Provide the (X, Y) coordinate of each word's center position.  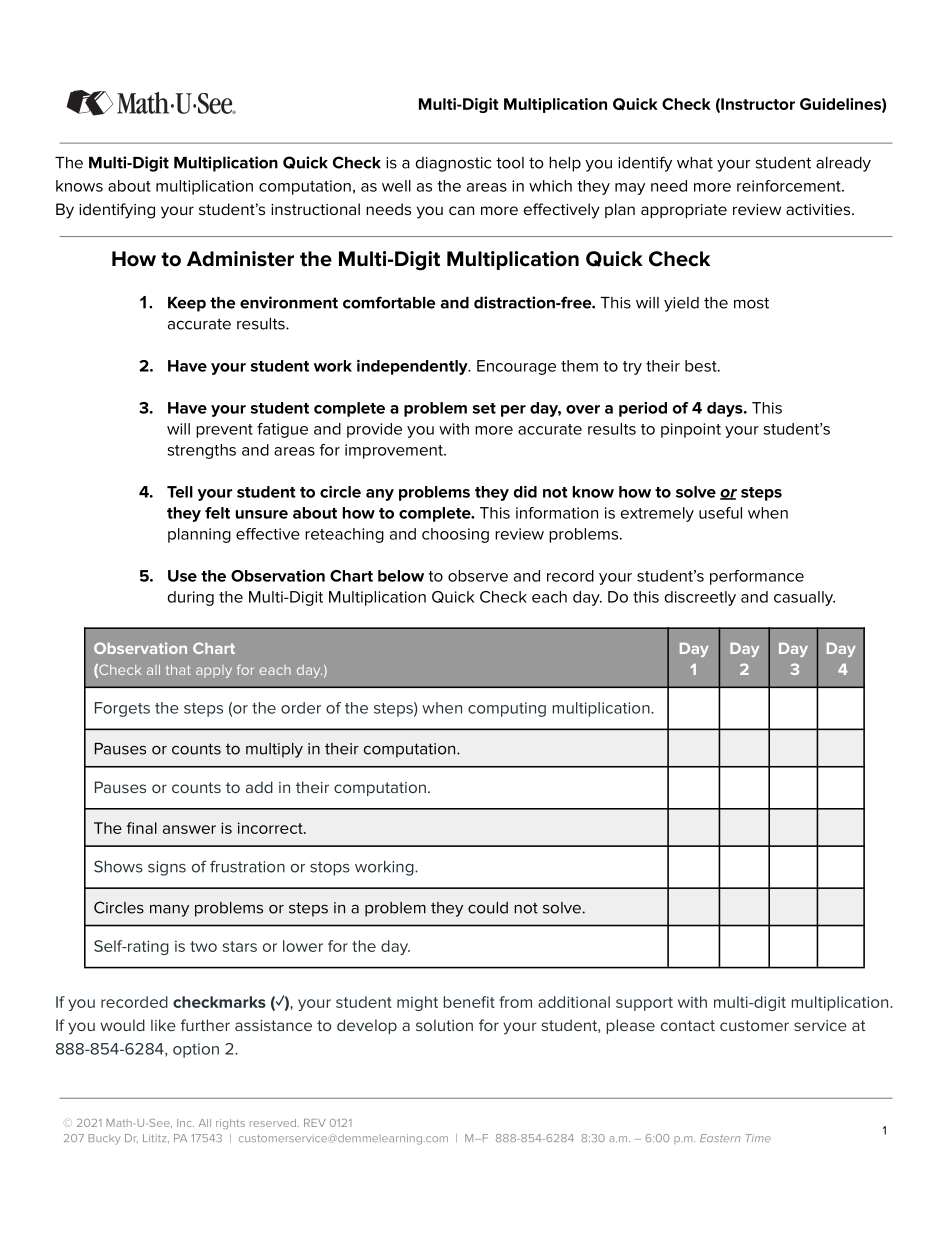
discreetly (700, 598)
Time (758, 1138)
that (178, 670)
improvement (395, 451)
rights (230, 1124)
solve (562, 908)
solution (444, 1025)
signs (167, 868)
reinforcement (790, 186)
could (488, 908)
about (129, 186)
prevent (224, 431)
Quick (453, 597)
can (461, 210)
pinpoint (691, 430)
